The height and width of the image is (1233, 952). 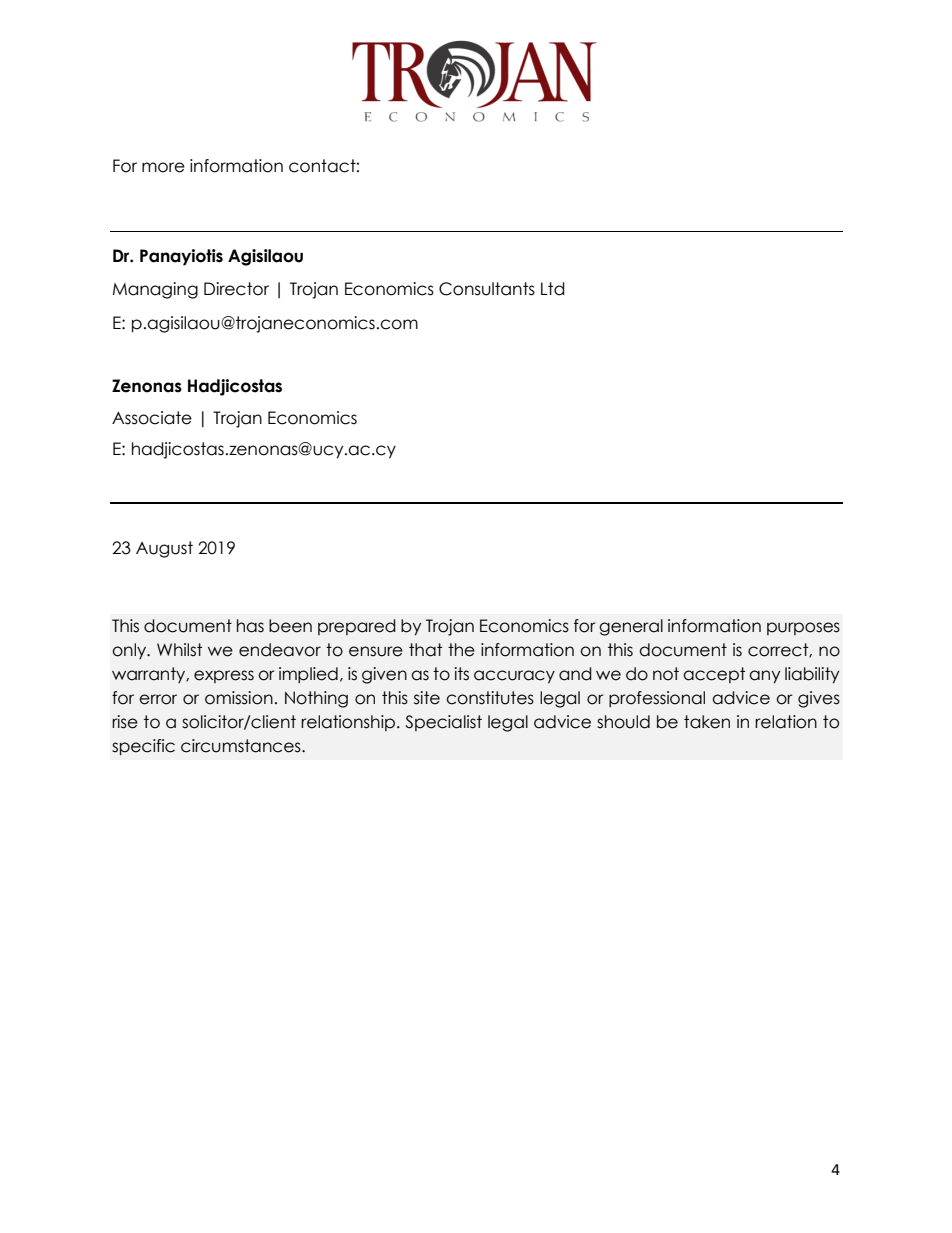 What do you see at coordinates (803, 628) in the image?
I see `purposes` at bounding box center [803, 628].
